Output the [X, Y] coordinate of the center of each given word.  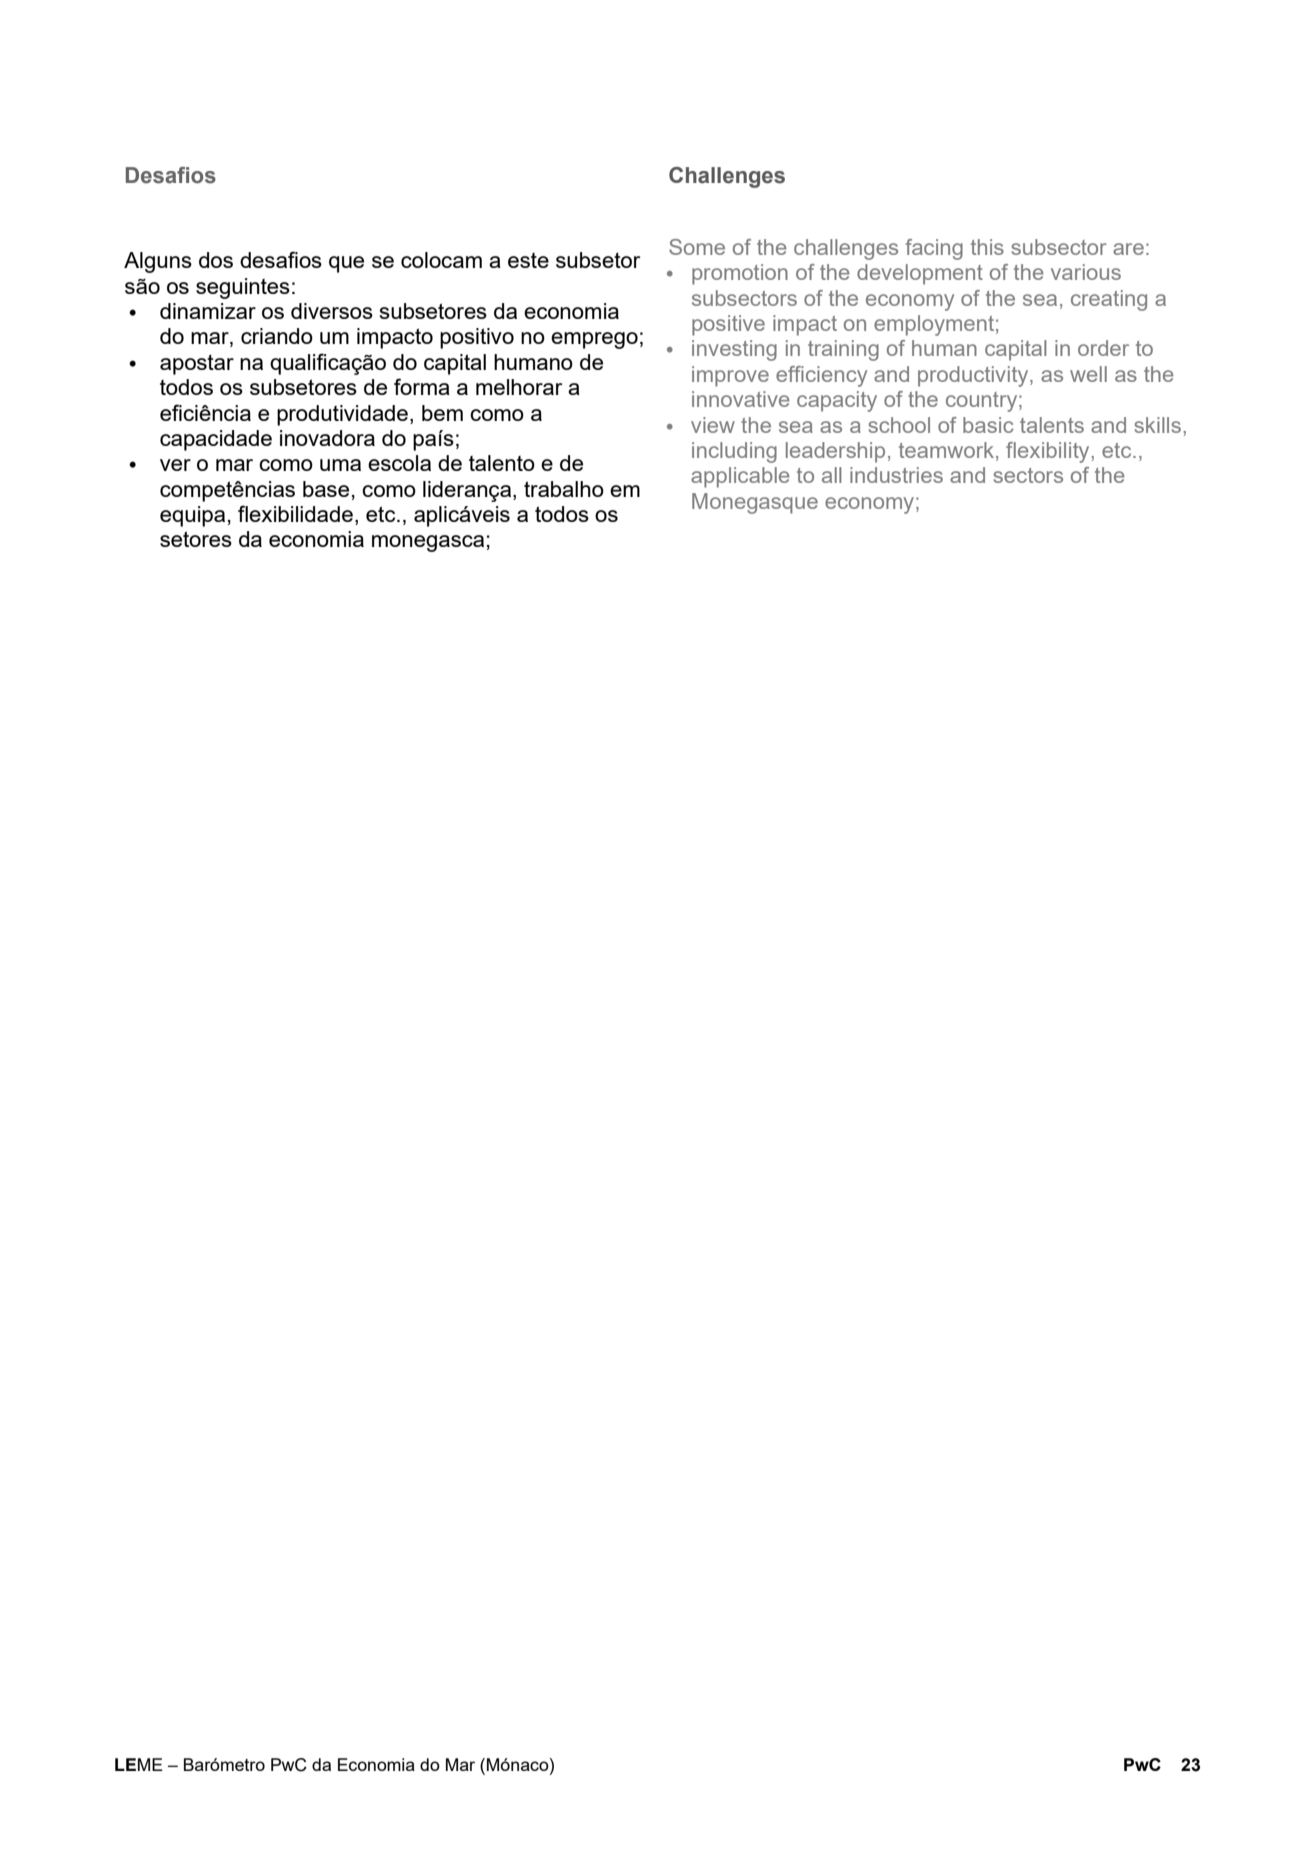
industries [896, 475]
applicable [740, 477]
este [528, 260]
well [1088, 374]
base [326, 489]
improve [730, 376]
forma [422, 386]
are [1128, 249]
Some [697, 247]
